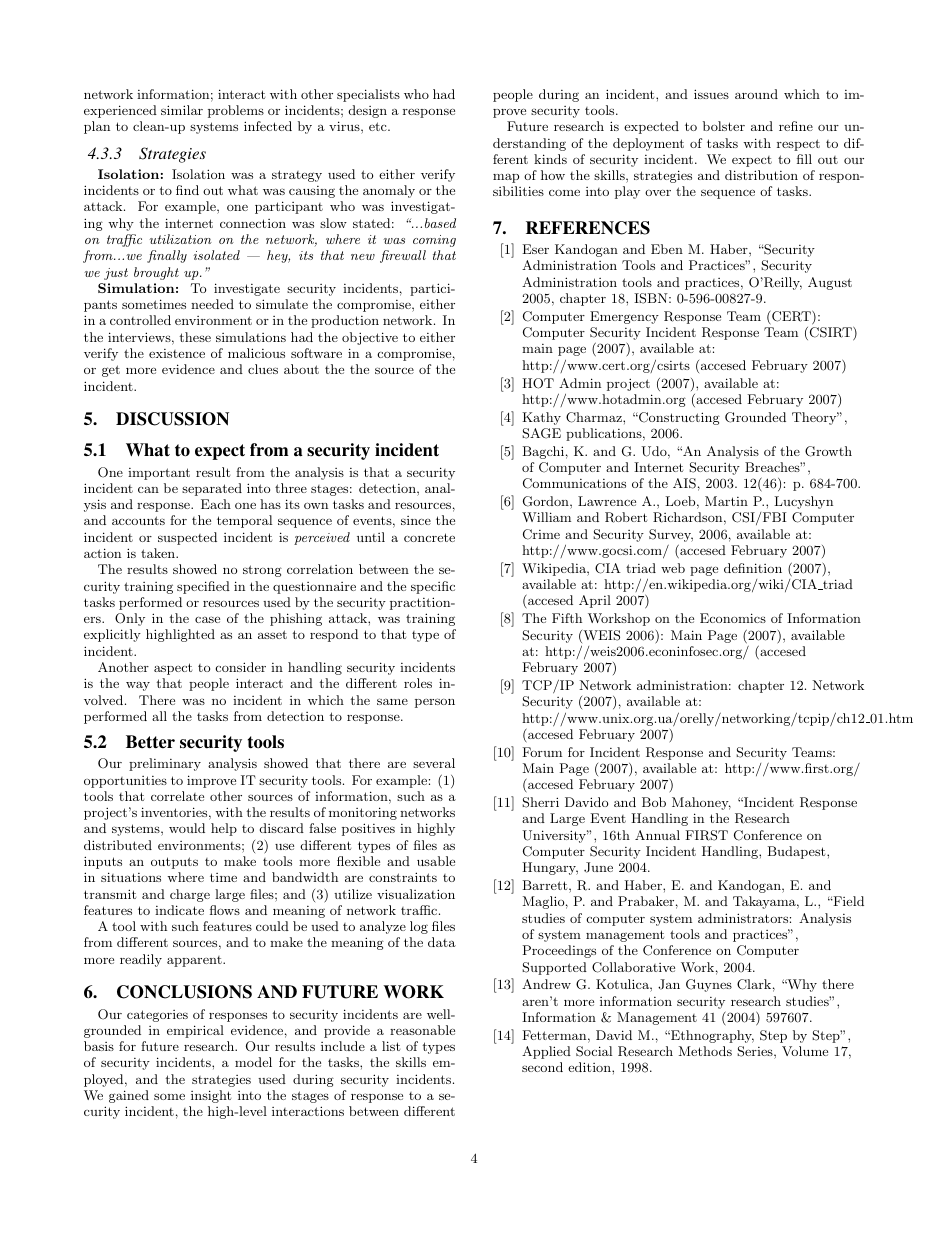  I want to click on insight, so click(211, 1096).
